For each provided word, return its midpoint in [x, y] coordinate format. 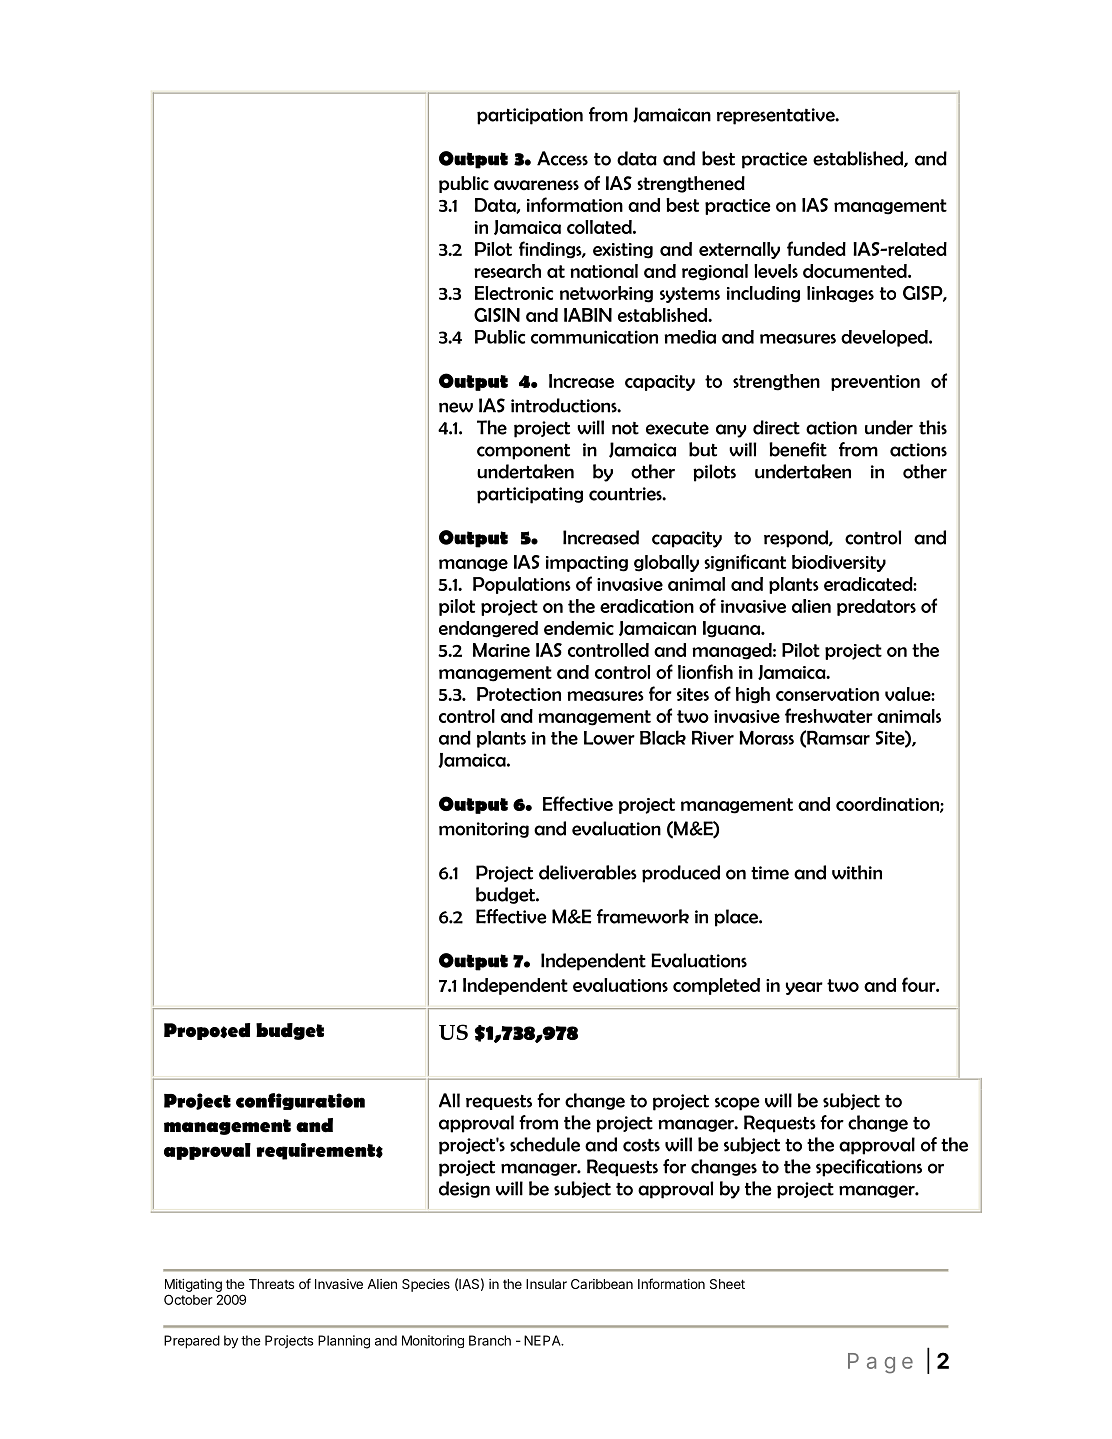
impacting [587, 564]
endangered [488, 629]
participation [530, 116]
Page [880, 1363]
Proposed [207, 1031]
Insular [546, 1284]
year [804, 988]
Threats [271, 1284]
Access [562, 158]
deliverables [588, 872]
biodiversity [839, 563]
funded [816, 248]
